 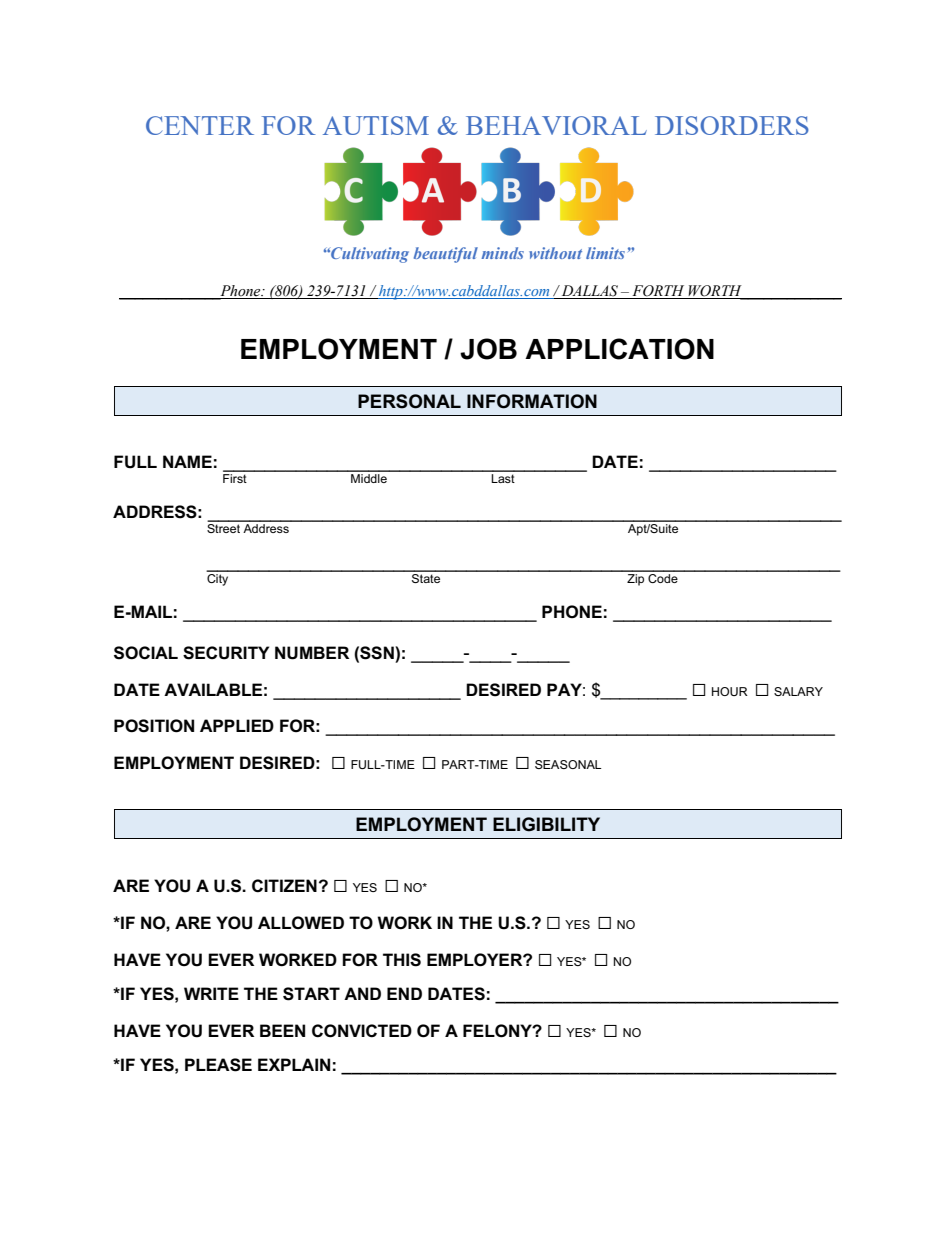 What do you see at coordinates (200, 125) in the screenshot?
I see `CENTER` at bounding box center [200, 125].
